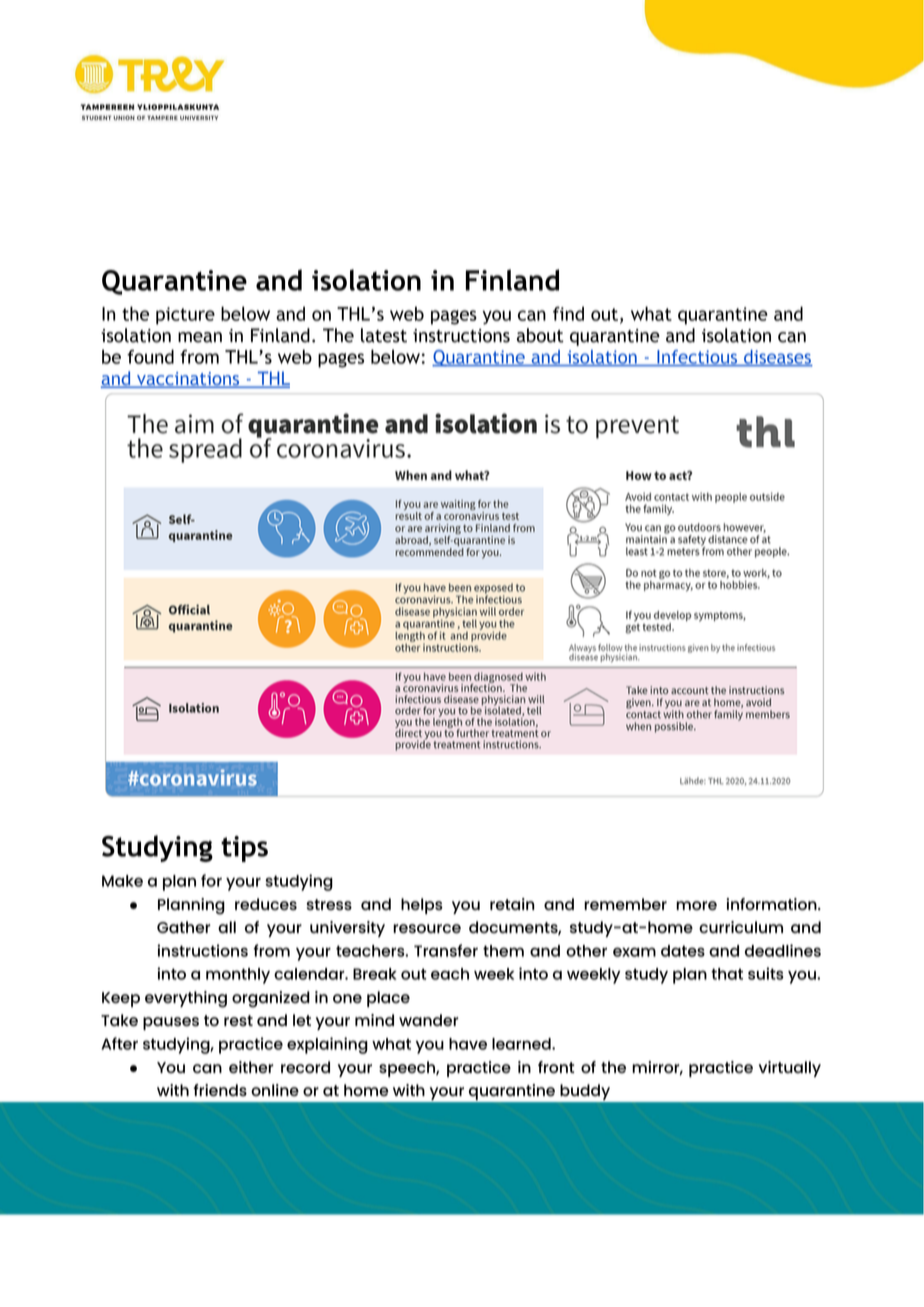  What do you see at coordinates (244, 849) in the page?
I see `tips` at bounding box center [244, 849].
